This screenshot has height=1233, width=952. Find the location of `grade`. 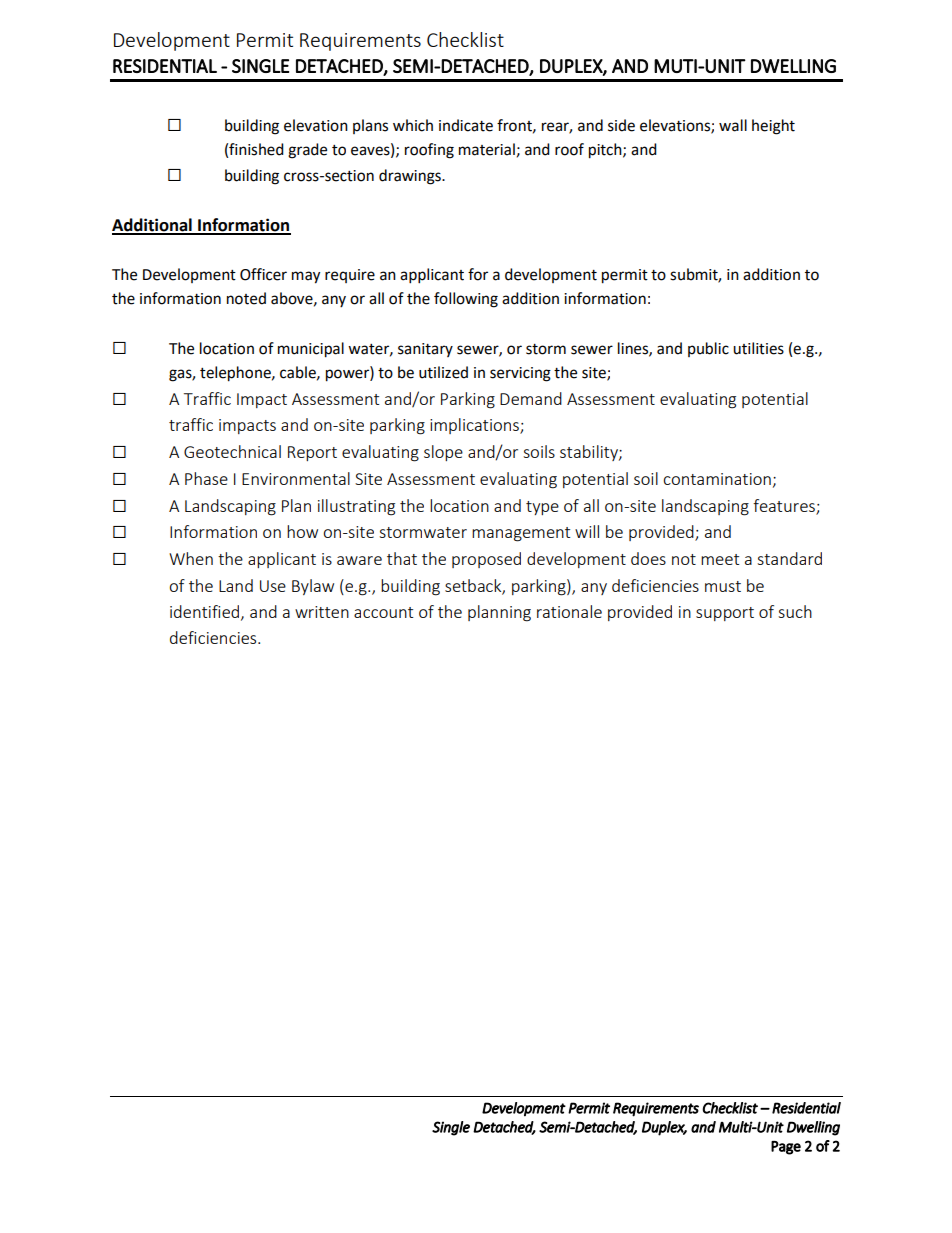

grade is located at coordinates (307, 151).
